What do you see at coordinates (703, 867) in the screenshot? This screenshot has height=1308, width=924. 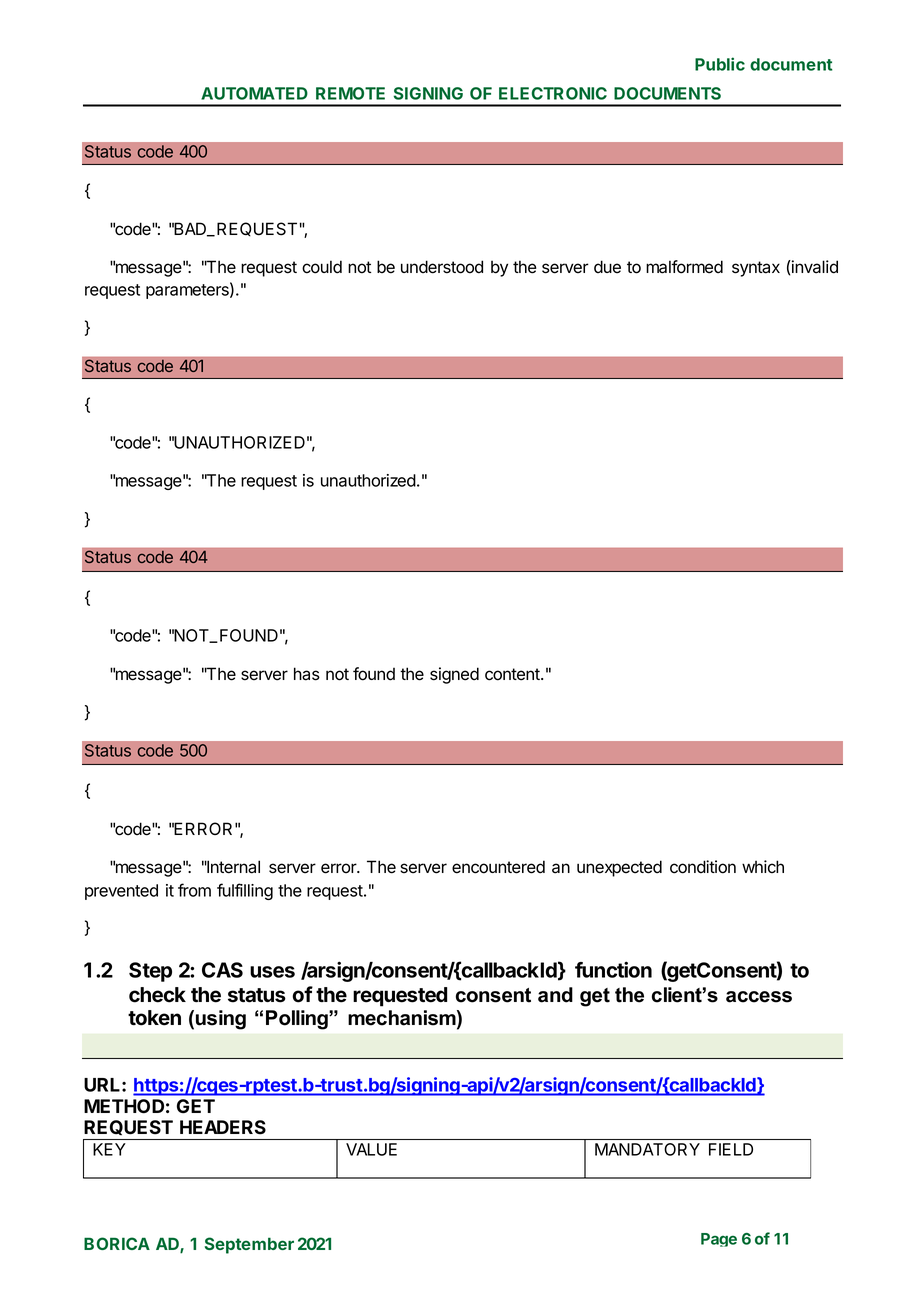 I see `condition` at bounding box center [703, 867].
